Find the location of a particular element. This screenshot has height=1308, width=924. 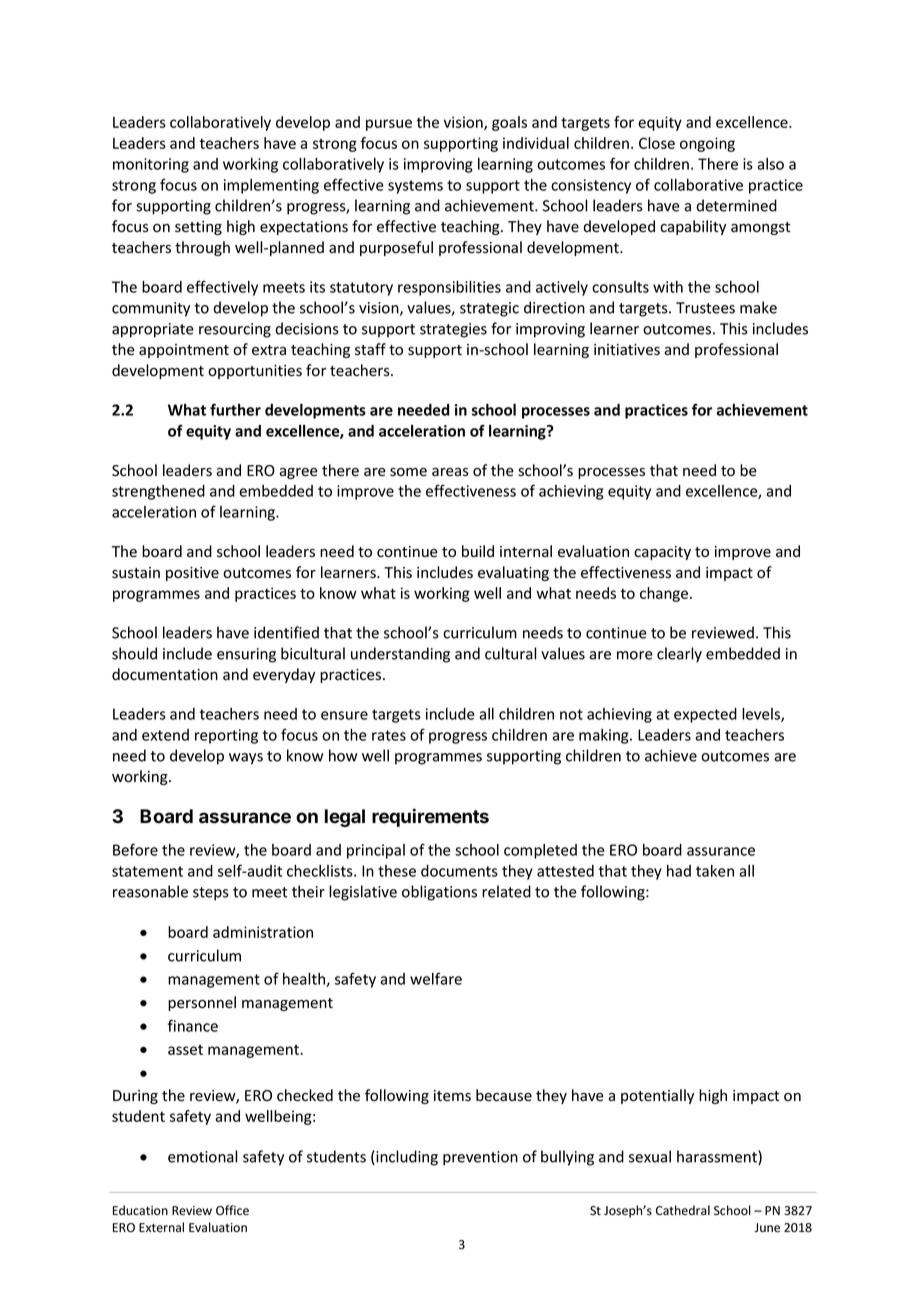

systems is located at coordinates (415, 187).
